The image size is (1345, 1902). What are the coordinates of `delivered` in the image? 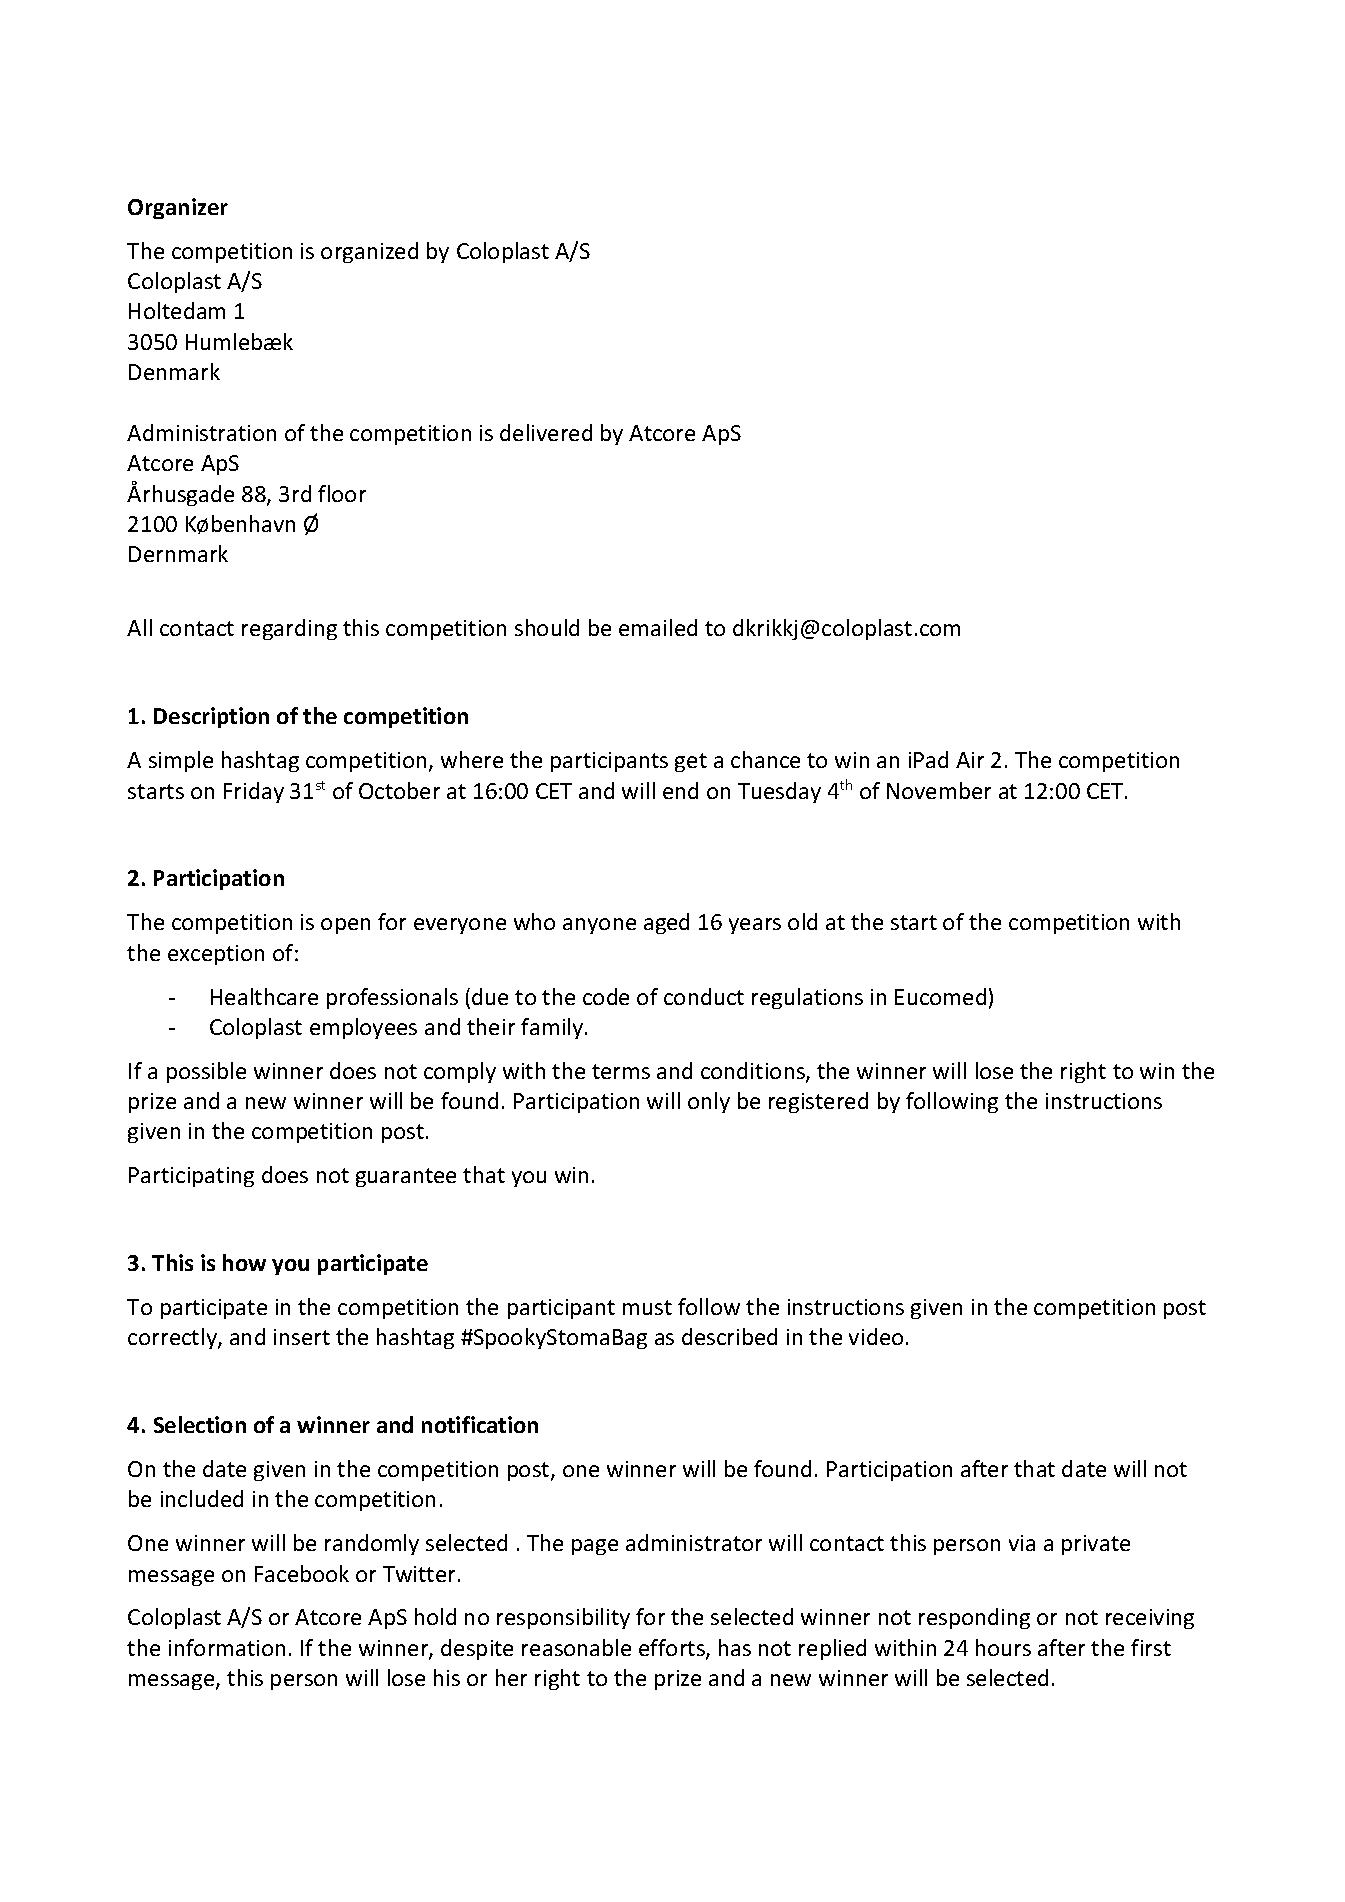 It's located at (546, 432).
